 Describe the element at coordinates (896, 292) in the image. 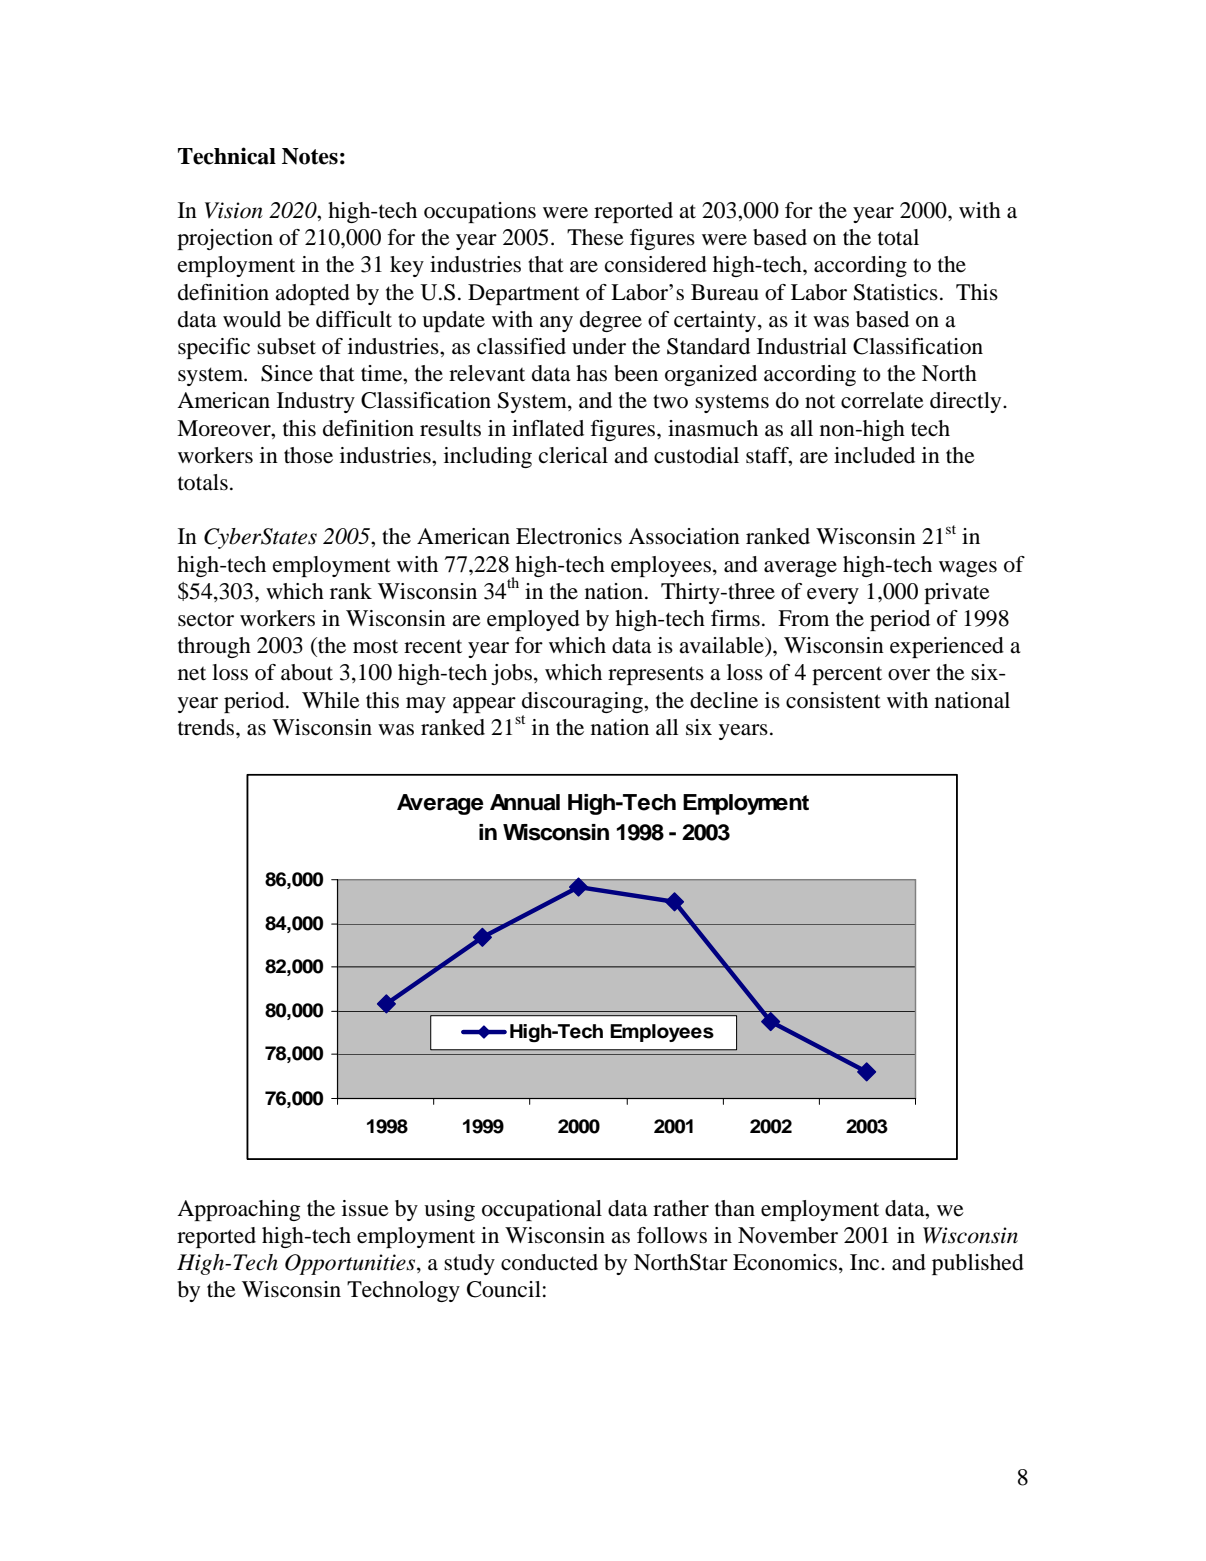

I see `Statistics` at that location.
